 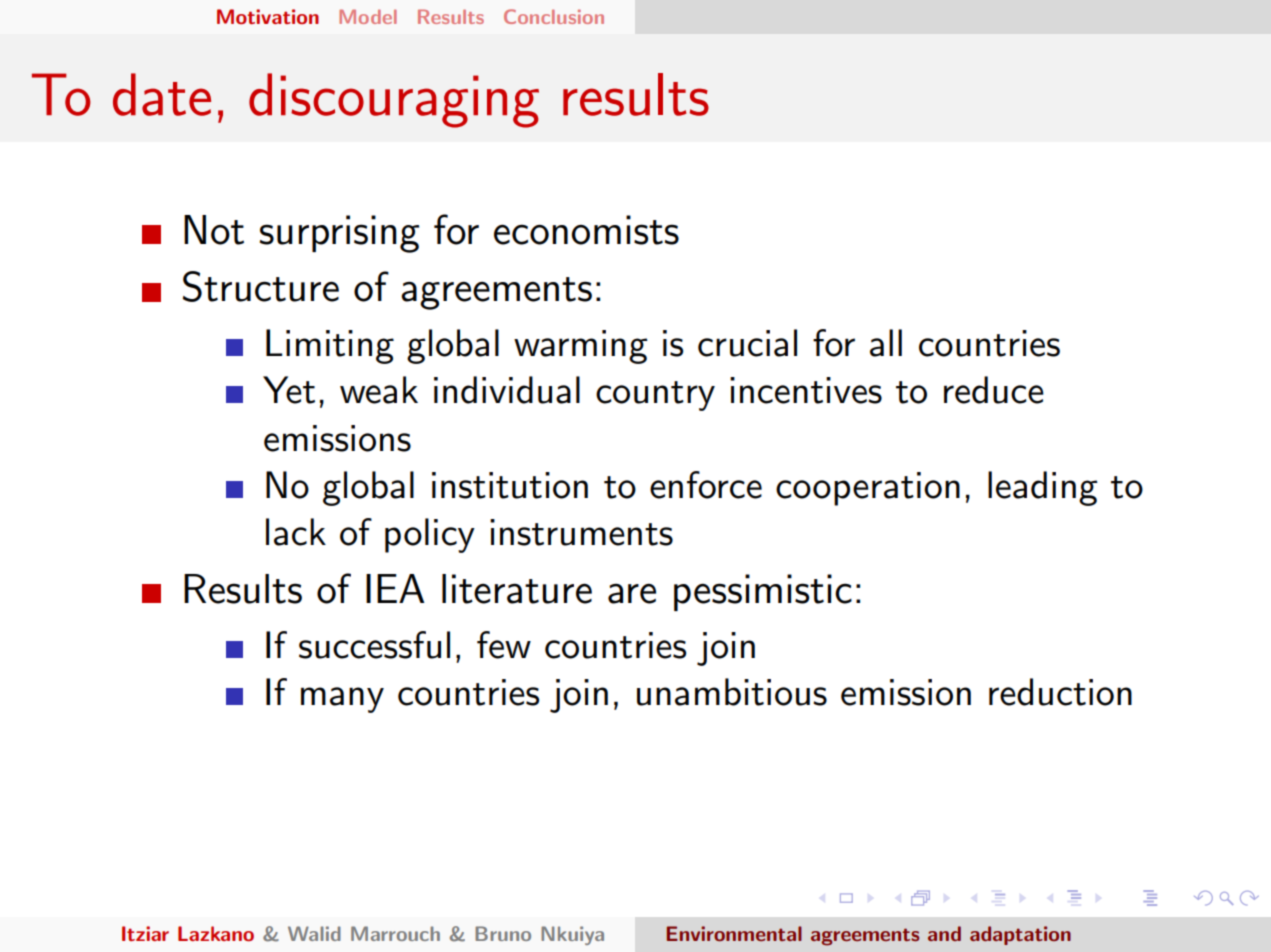 I want to click on economists, so click(x=586, y=230).
